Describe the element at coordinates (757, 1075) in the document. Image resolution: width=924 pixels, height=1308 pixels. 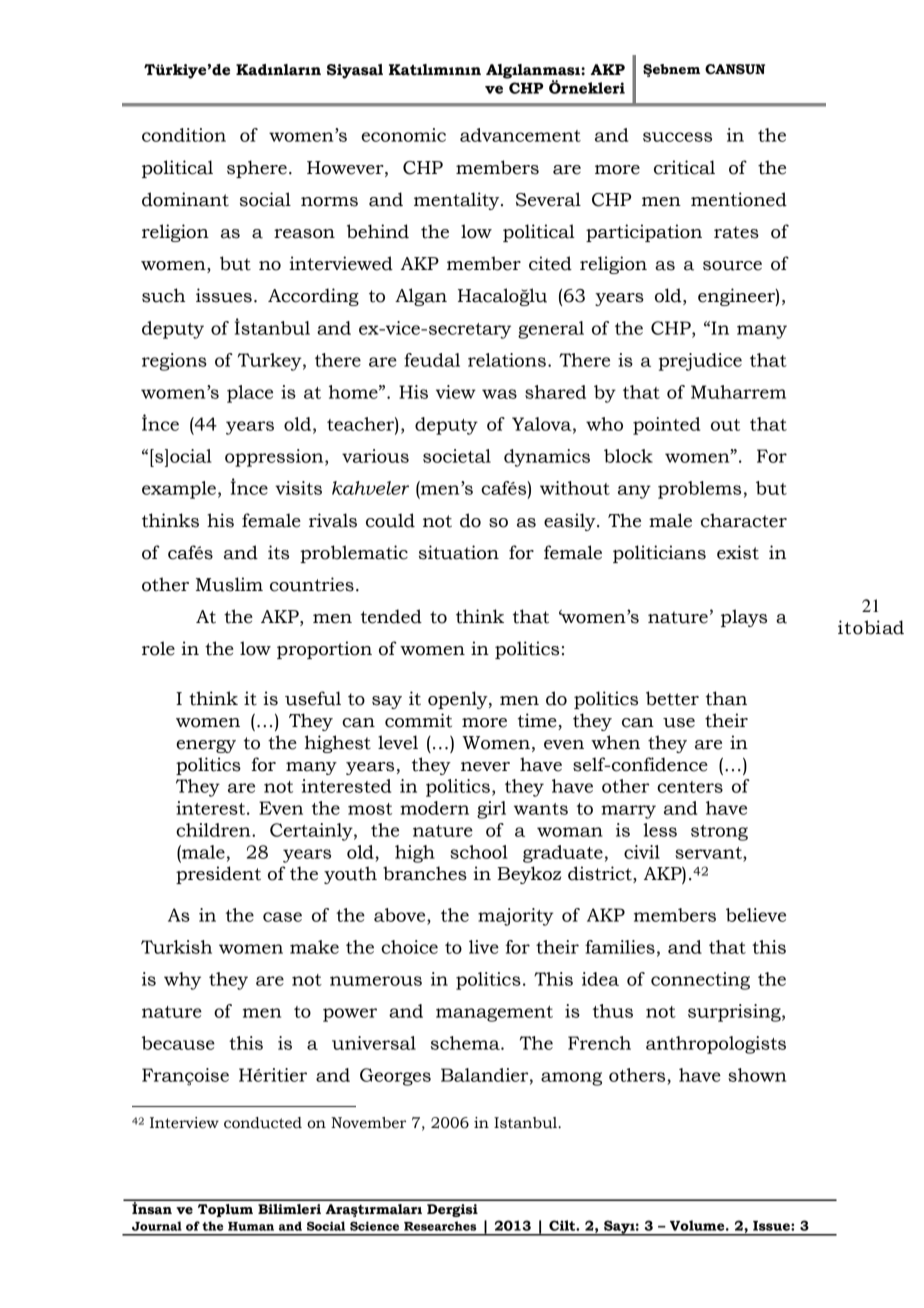
I see `shown` at that location.
